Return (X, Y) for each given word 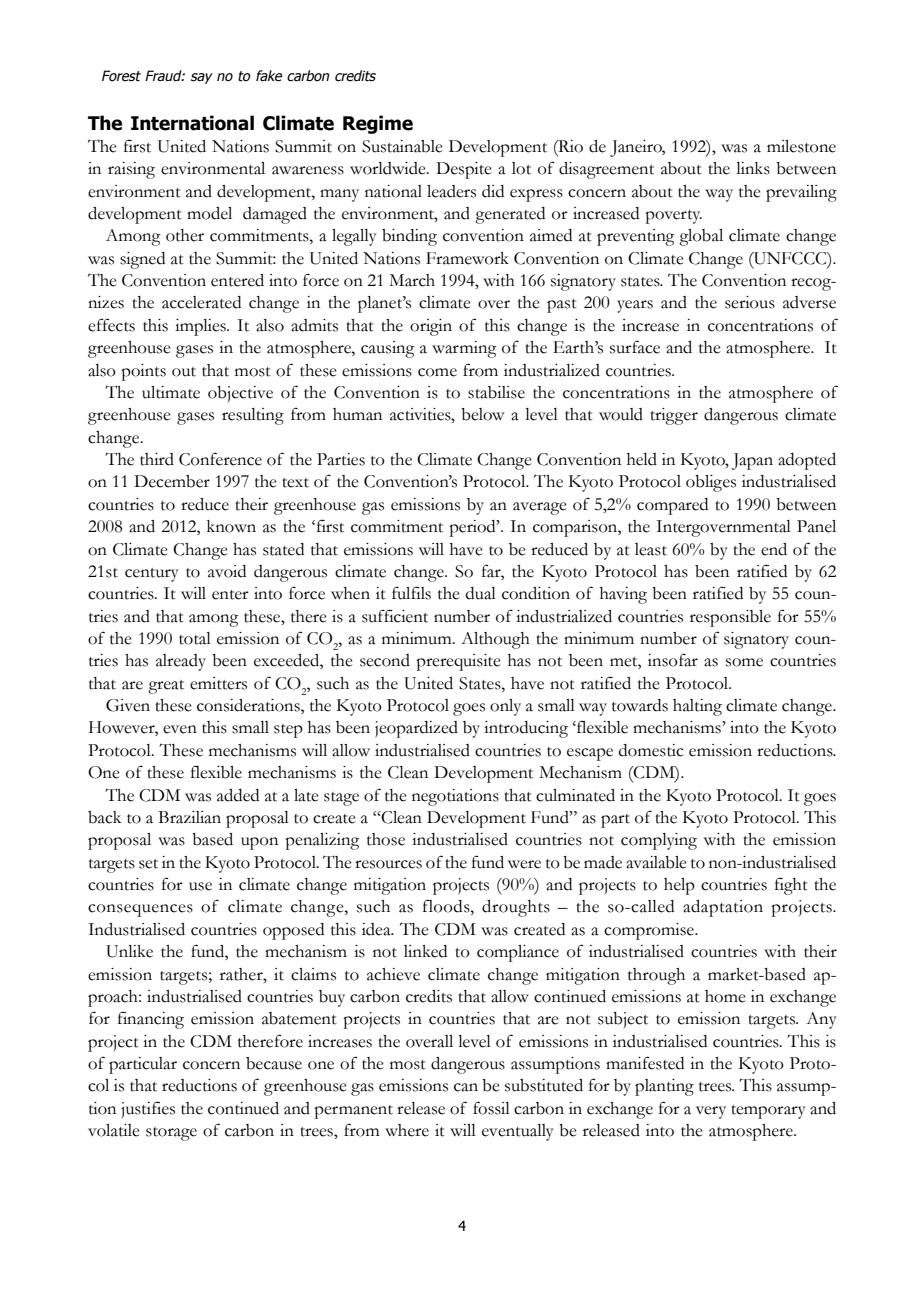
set (148, 864)
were (524, 864)
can (466, 1087)
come (437, 372)
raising (131, 170)
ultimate (171, 392)
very (711, 1112)
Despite (464, 170)
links (753, 168)
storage (171, 1134)
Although (495, 640)
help (679, 886)
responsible (730, 618)
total (195, 638)
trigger (674, 416)
